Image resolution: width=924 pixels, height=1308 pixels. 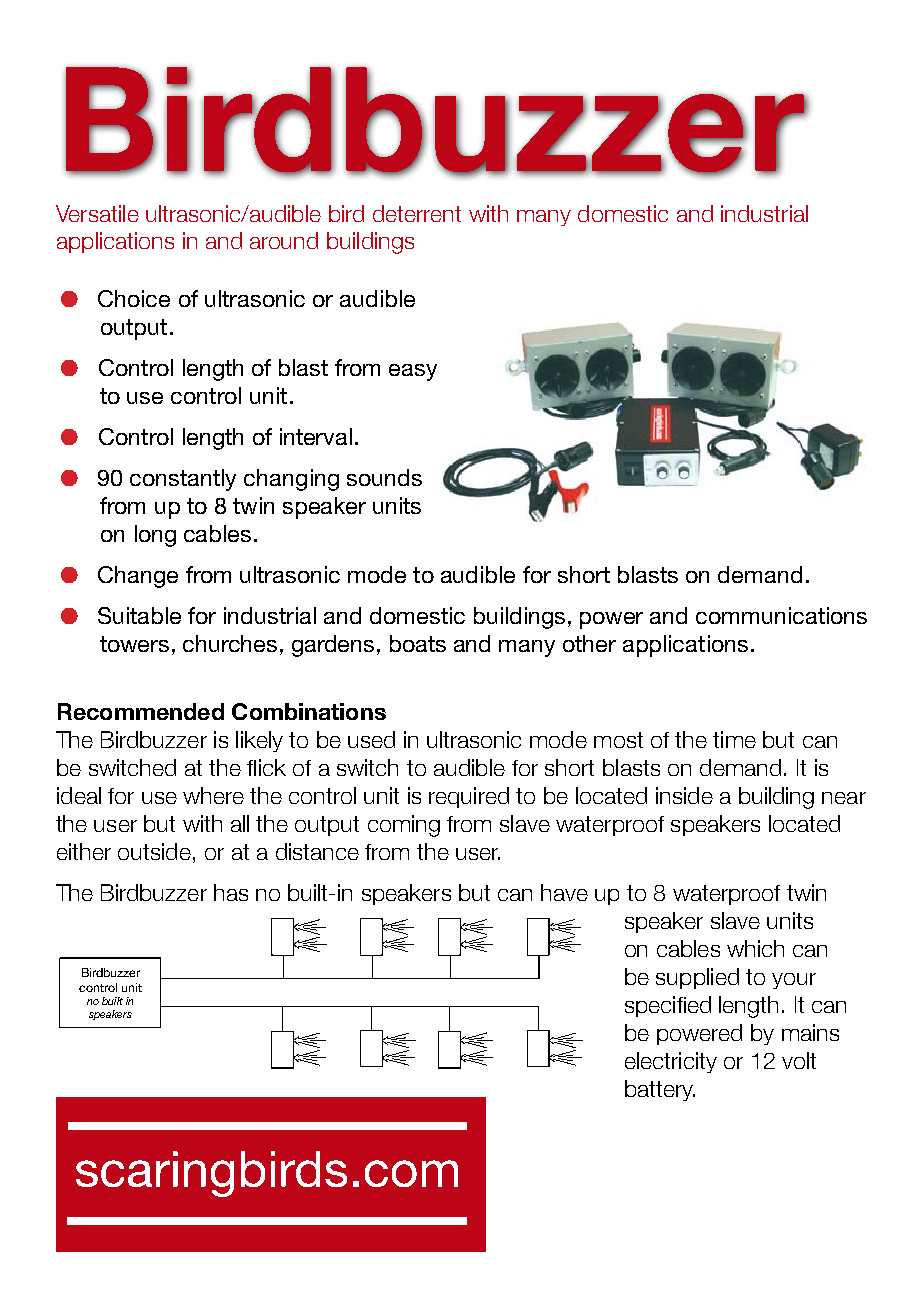 What do you see at coordinates (660, 1090) in the screenshot?
I see `battery` at bounding box center [660, 1090].
